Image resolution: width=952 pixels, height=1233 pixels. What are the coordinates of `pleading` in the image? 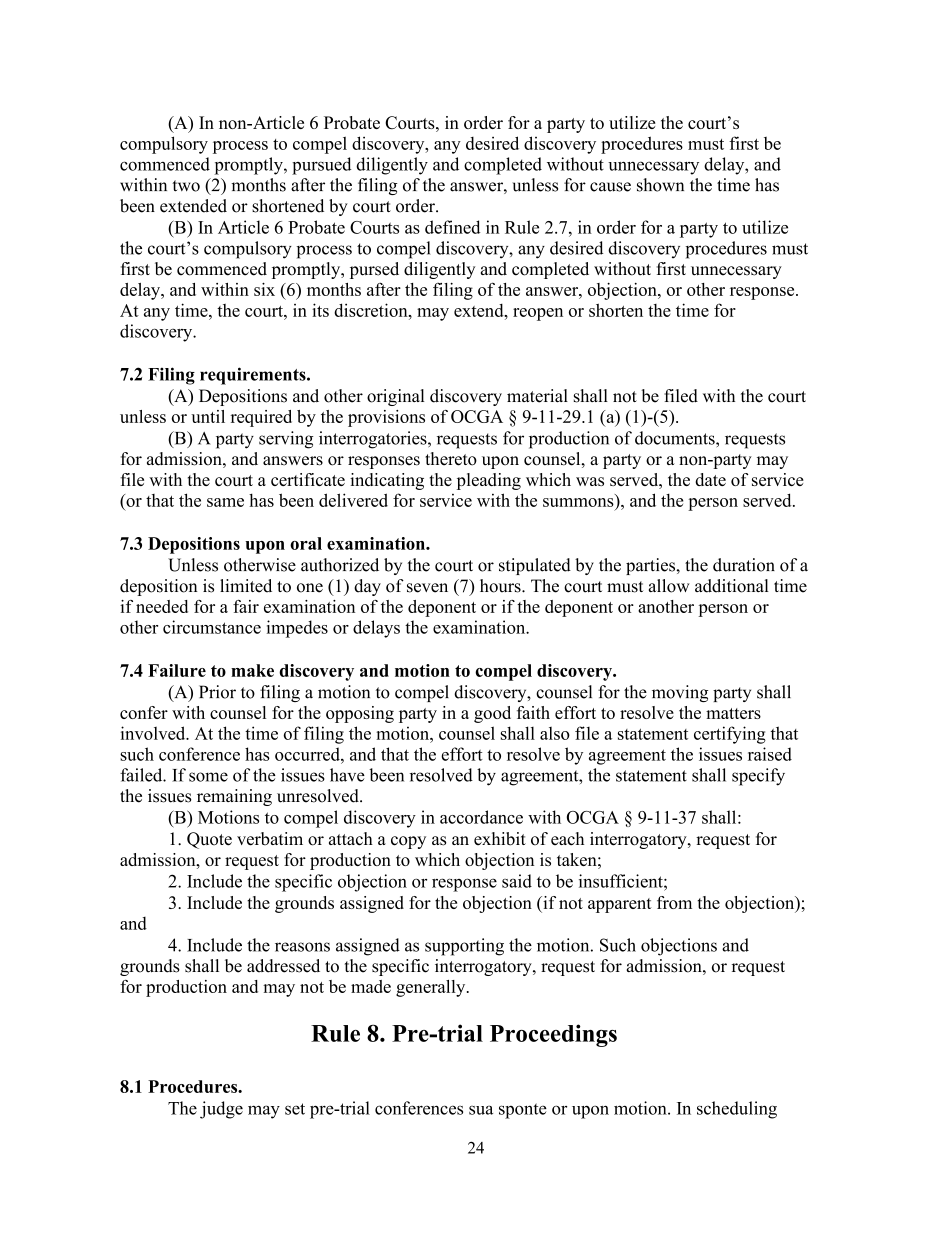 It's located at (489, 481).
